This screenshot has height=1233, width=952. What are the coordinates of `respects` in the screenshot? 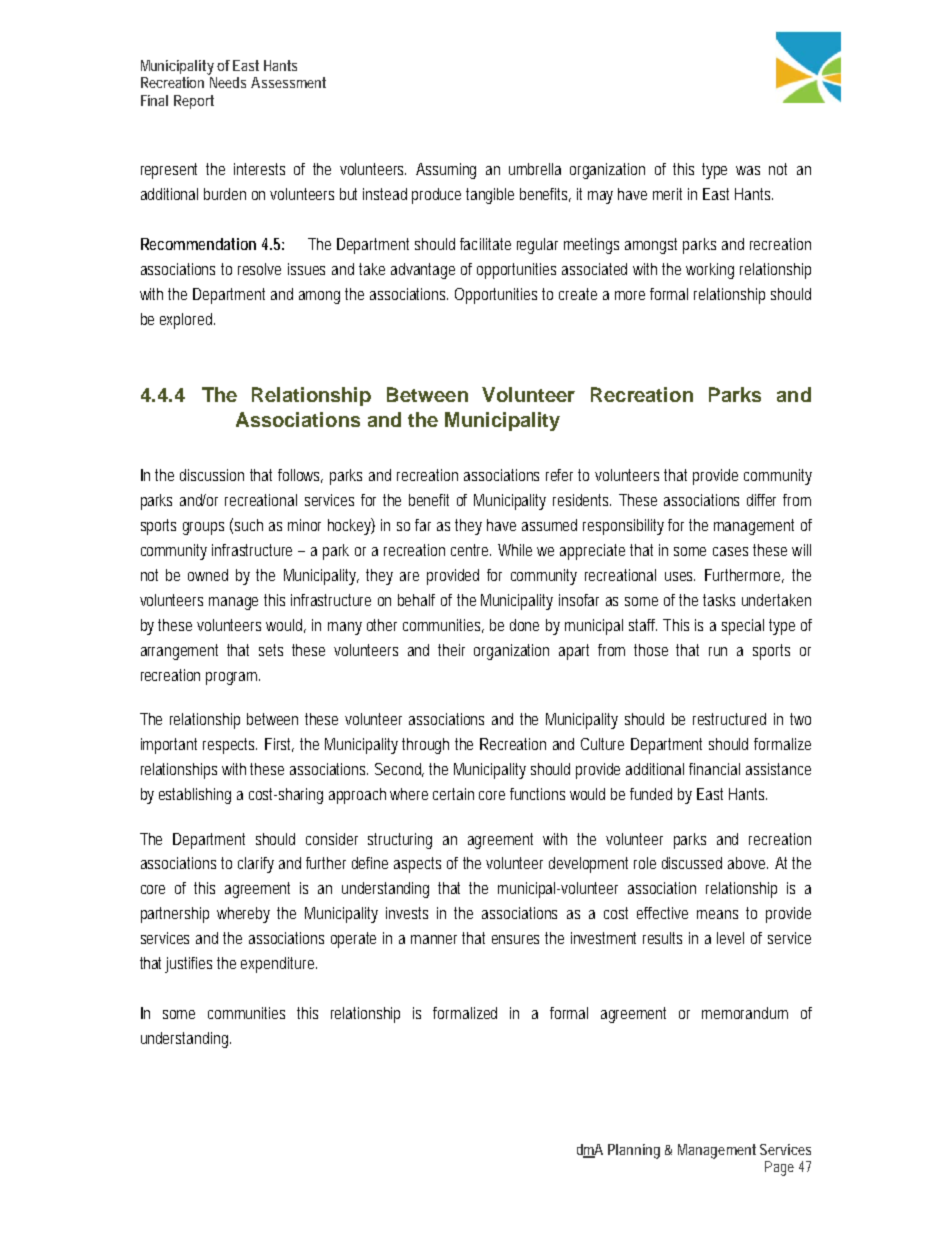 It's located at (230, 746).
